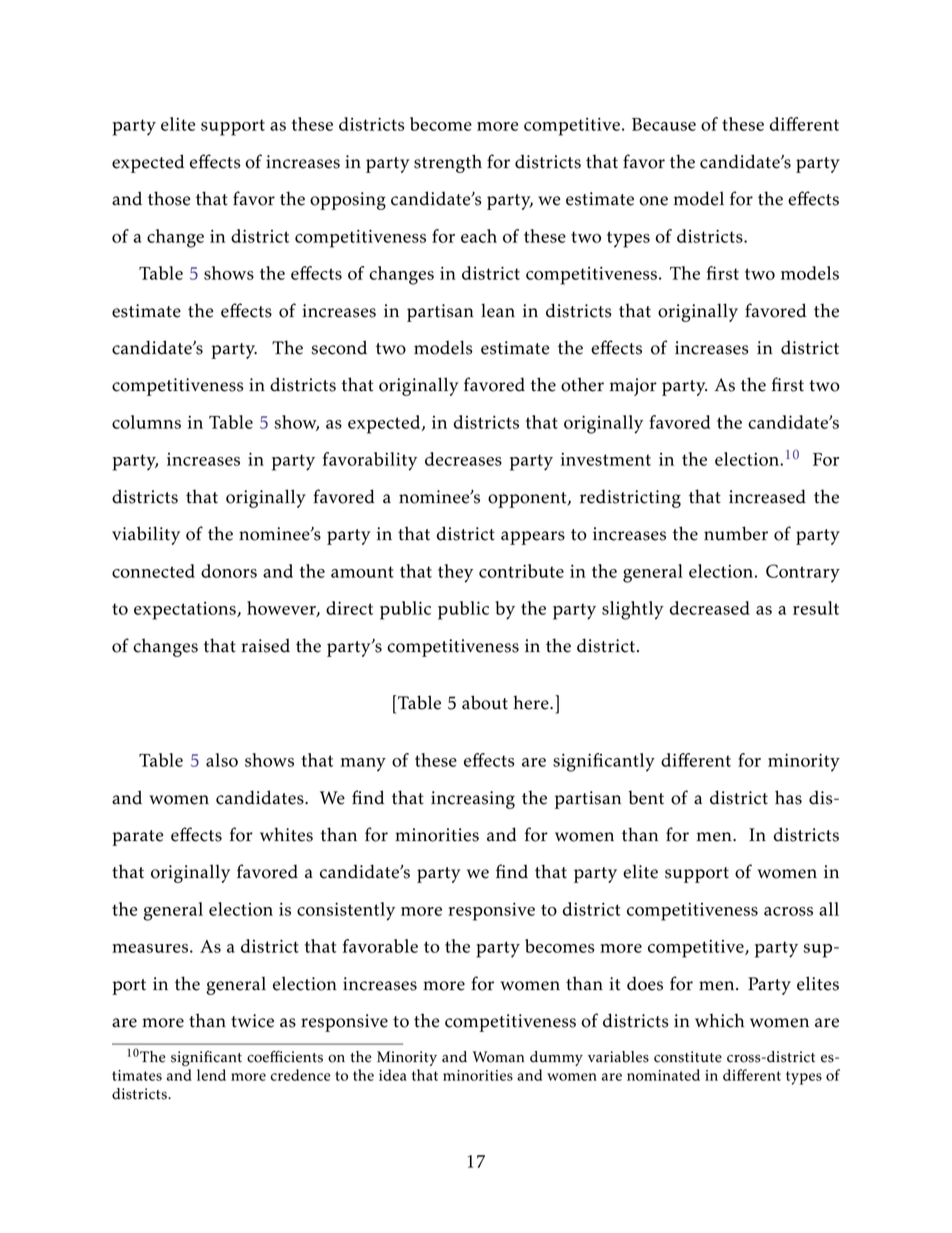  I want to click on lend, so click(211, 1075).
